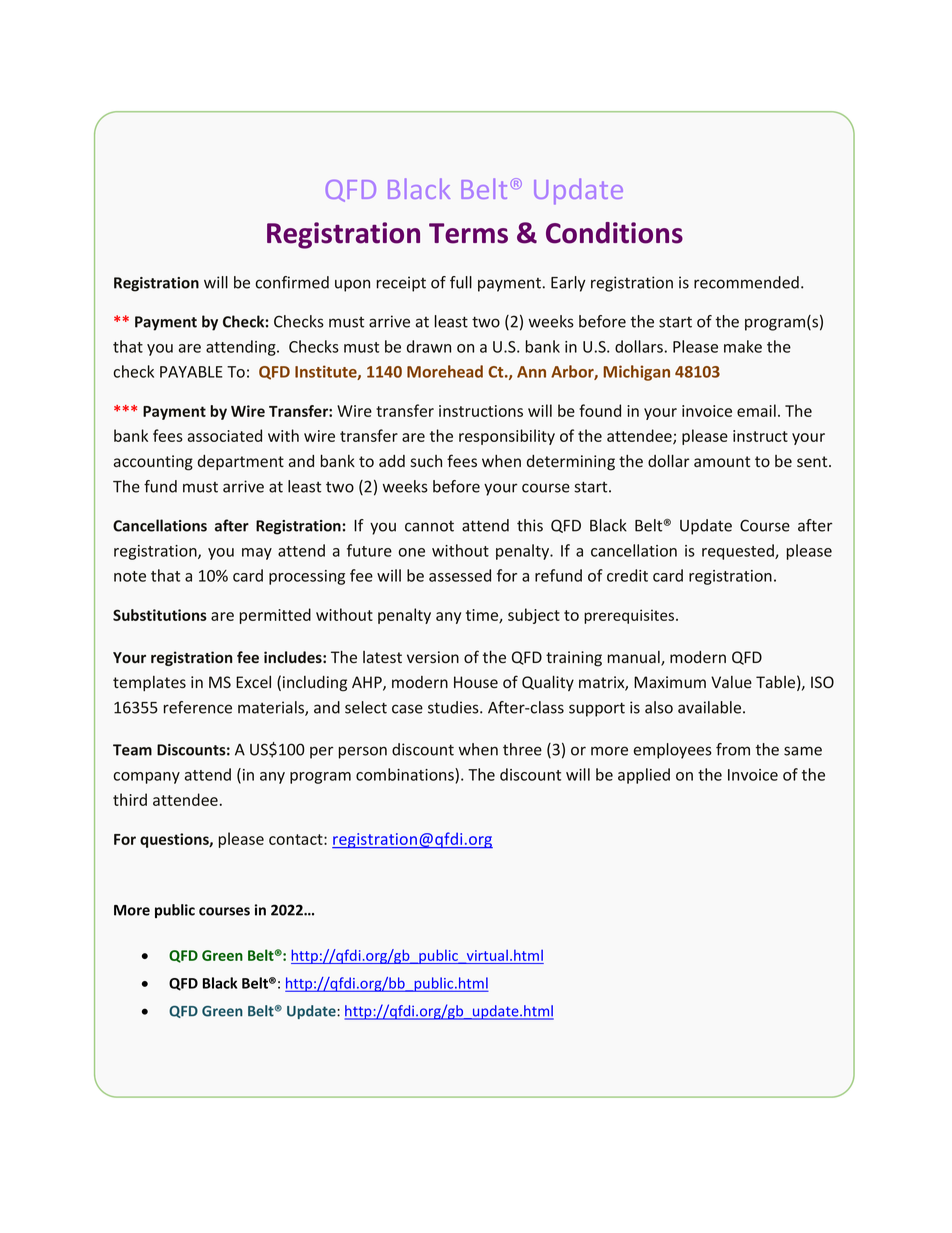  What do you see at coordinates (746, 282) in the screenshot?
I see `recommended` at bounding box center [746, 282].
